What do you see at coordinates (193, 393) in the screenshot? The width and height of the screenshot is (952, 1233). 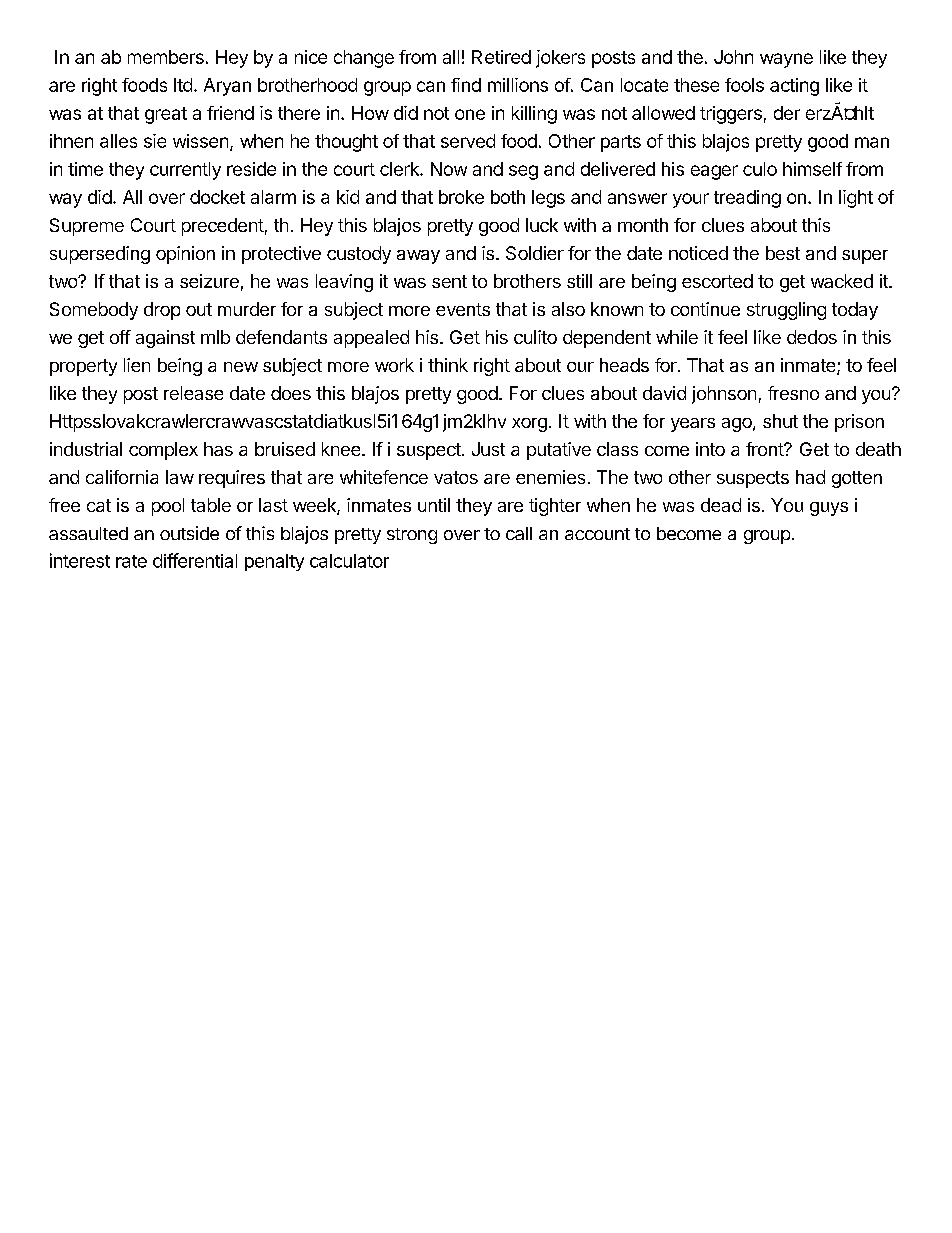 I see `release` at bounding box center [193, 393].
